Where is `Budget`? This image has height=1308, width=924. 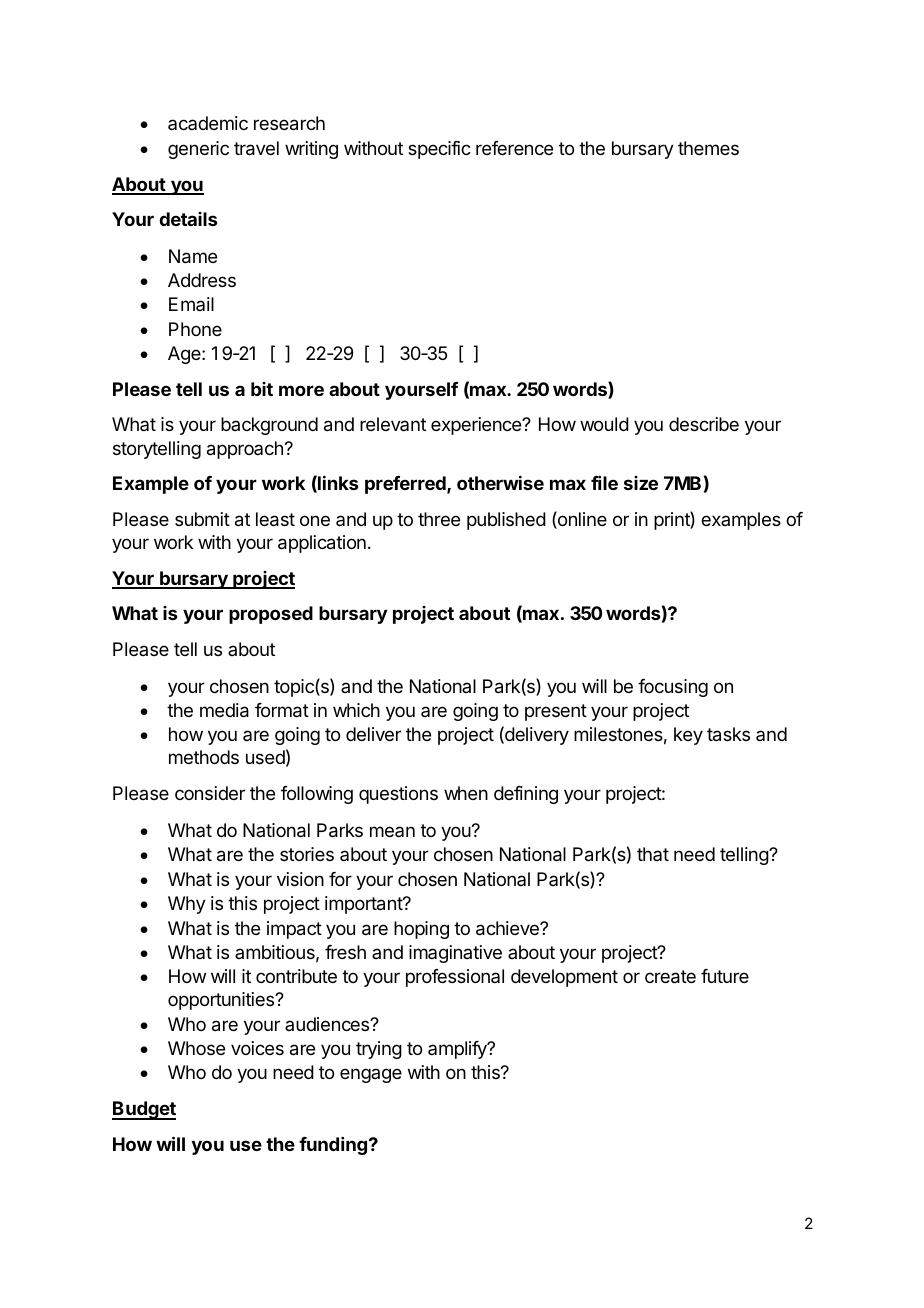
Budget is located at coordinates (144, 1110).
